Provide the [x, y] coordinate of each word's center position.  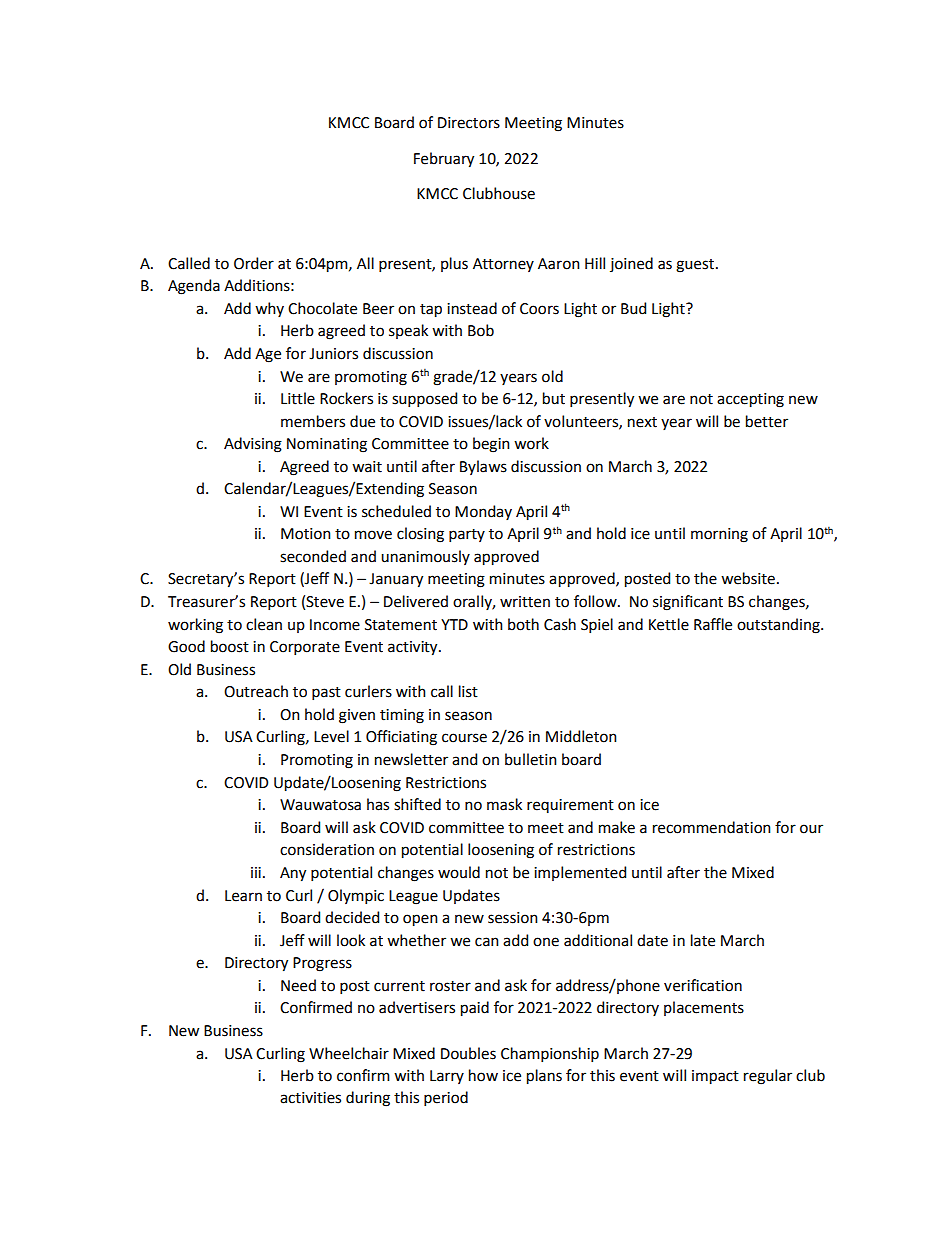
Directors [469, 123]
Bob [481, 330]
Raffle [713, 624]
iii [256, 872]
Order [254, 263]
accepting [750, 400]
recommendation [712, 827]
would [459, 872]
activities [310, 1098]
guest [695, 266]
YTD [454, 624]
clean [264, 624]
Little [298, 398]
